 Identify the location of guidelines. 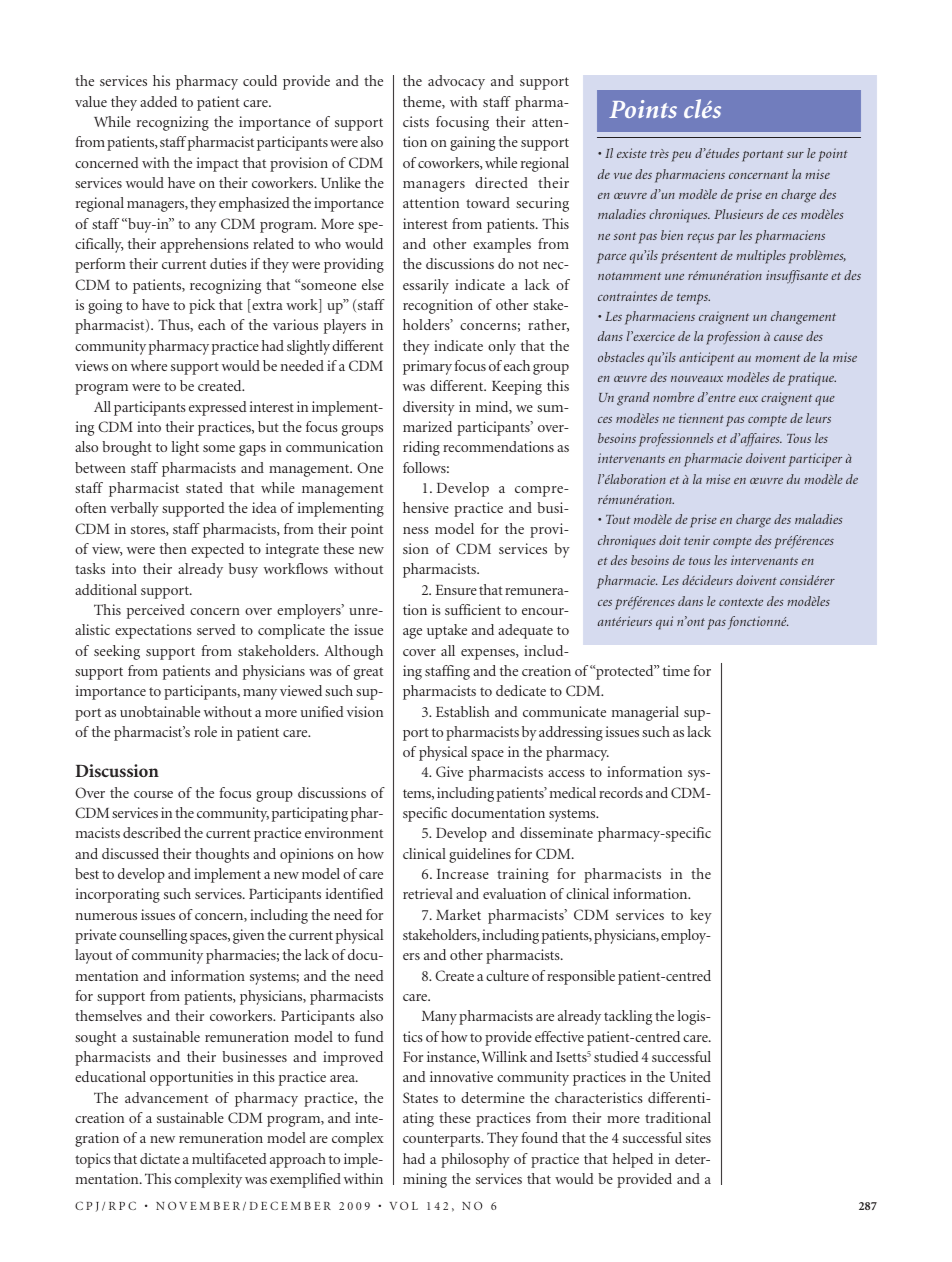
(480, 855).
